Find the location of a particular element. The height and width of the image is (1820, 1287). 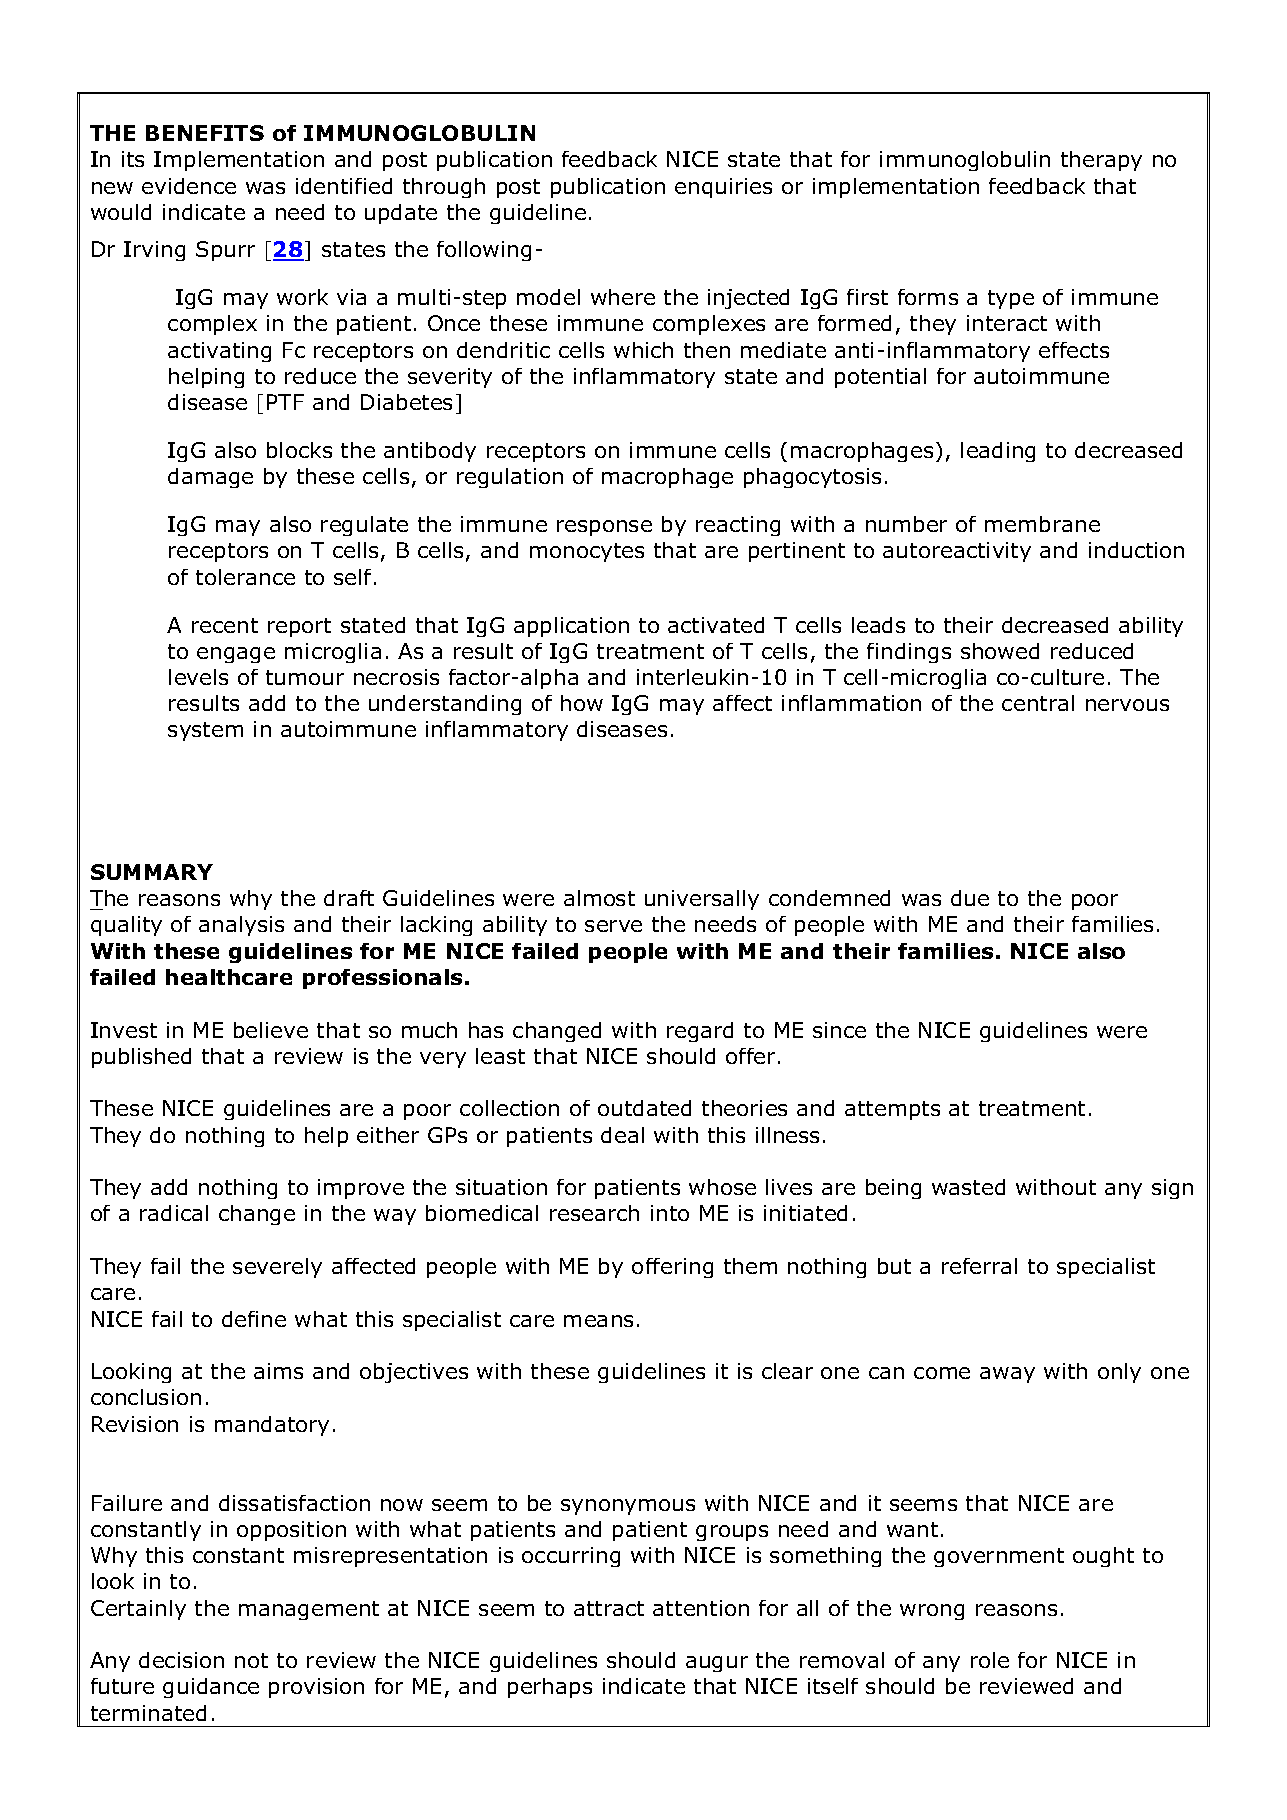

analysis is located at coordinates (241, 926).
